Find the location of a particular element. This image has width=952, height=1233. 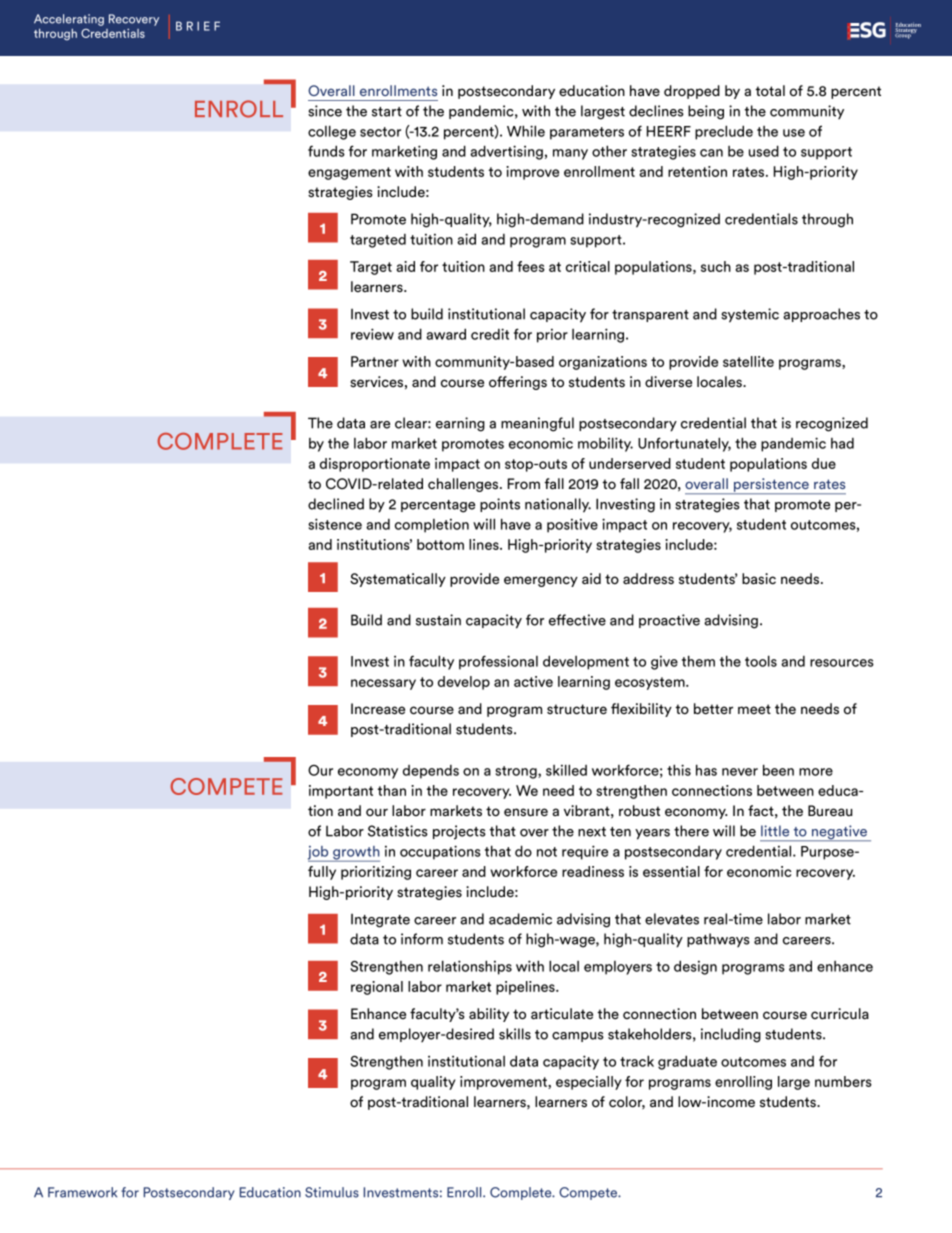

Stimulus is located at coordinates (332, 1192).
